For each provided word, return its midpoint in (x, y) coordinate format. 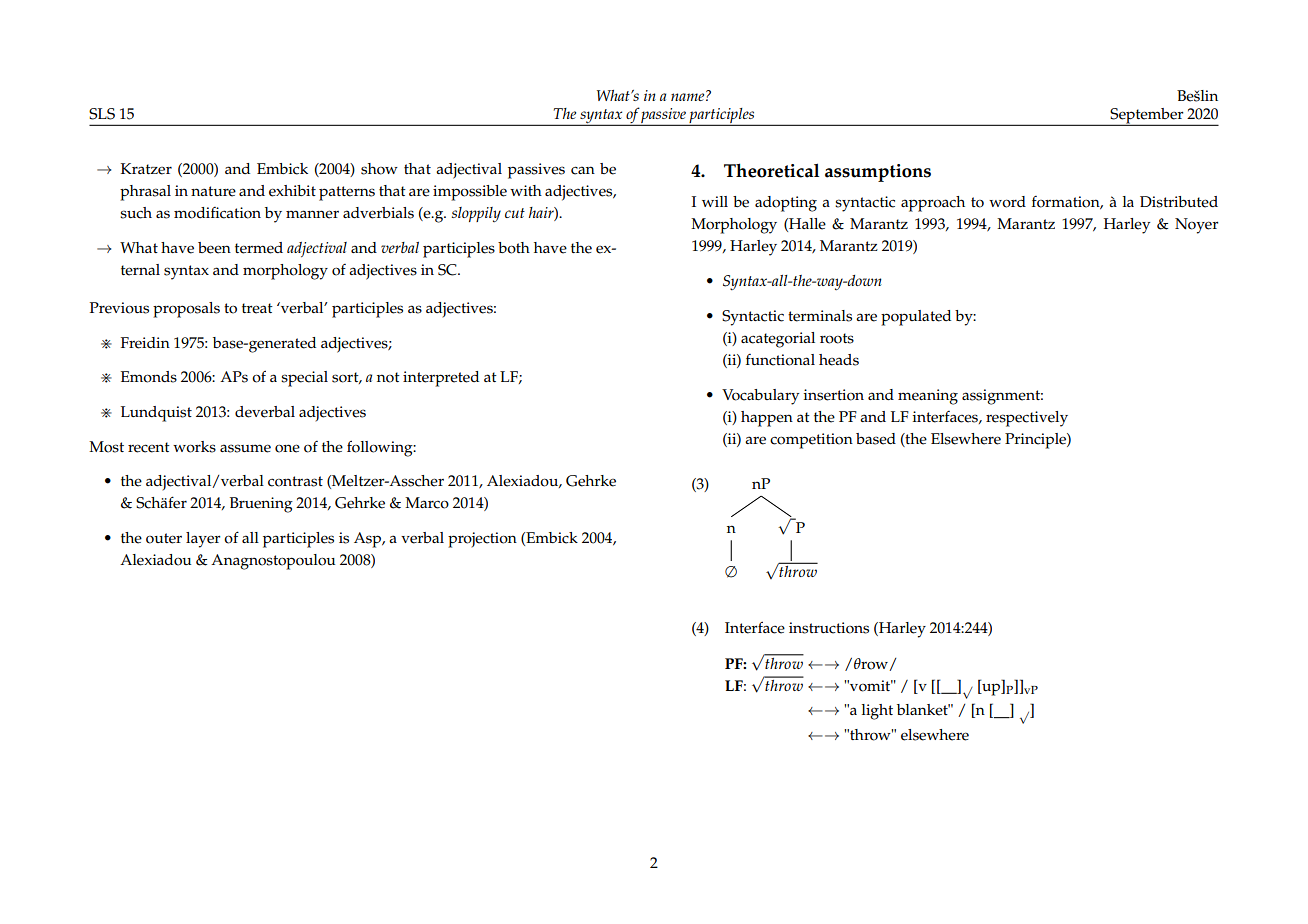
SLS (102, 114)
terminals (820, 316)
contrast (295, 481)
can (583, 170)
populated (916, 318)
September (1147, 117)
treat (257, 308)
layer (203, 540)
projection (482, 540)
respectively (1027, 419)
